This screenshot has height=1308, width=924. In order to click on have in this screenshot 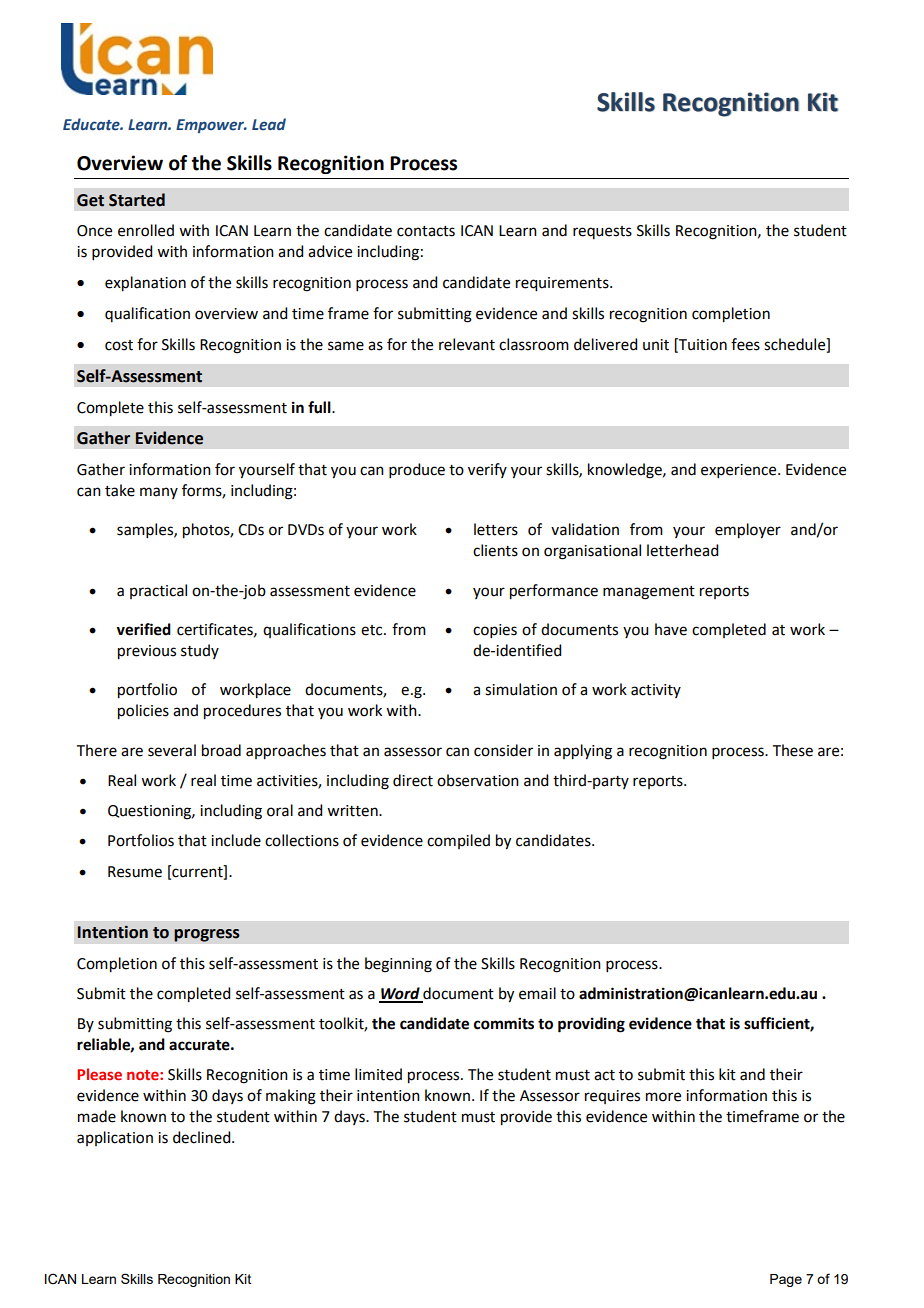, I will do `click(671, 629)`.
